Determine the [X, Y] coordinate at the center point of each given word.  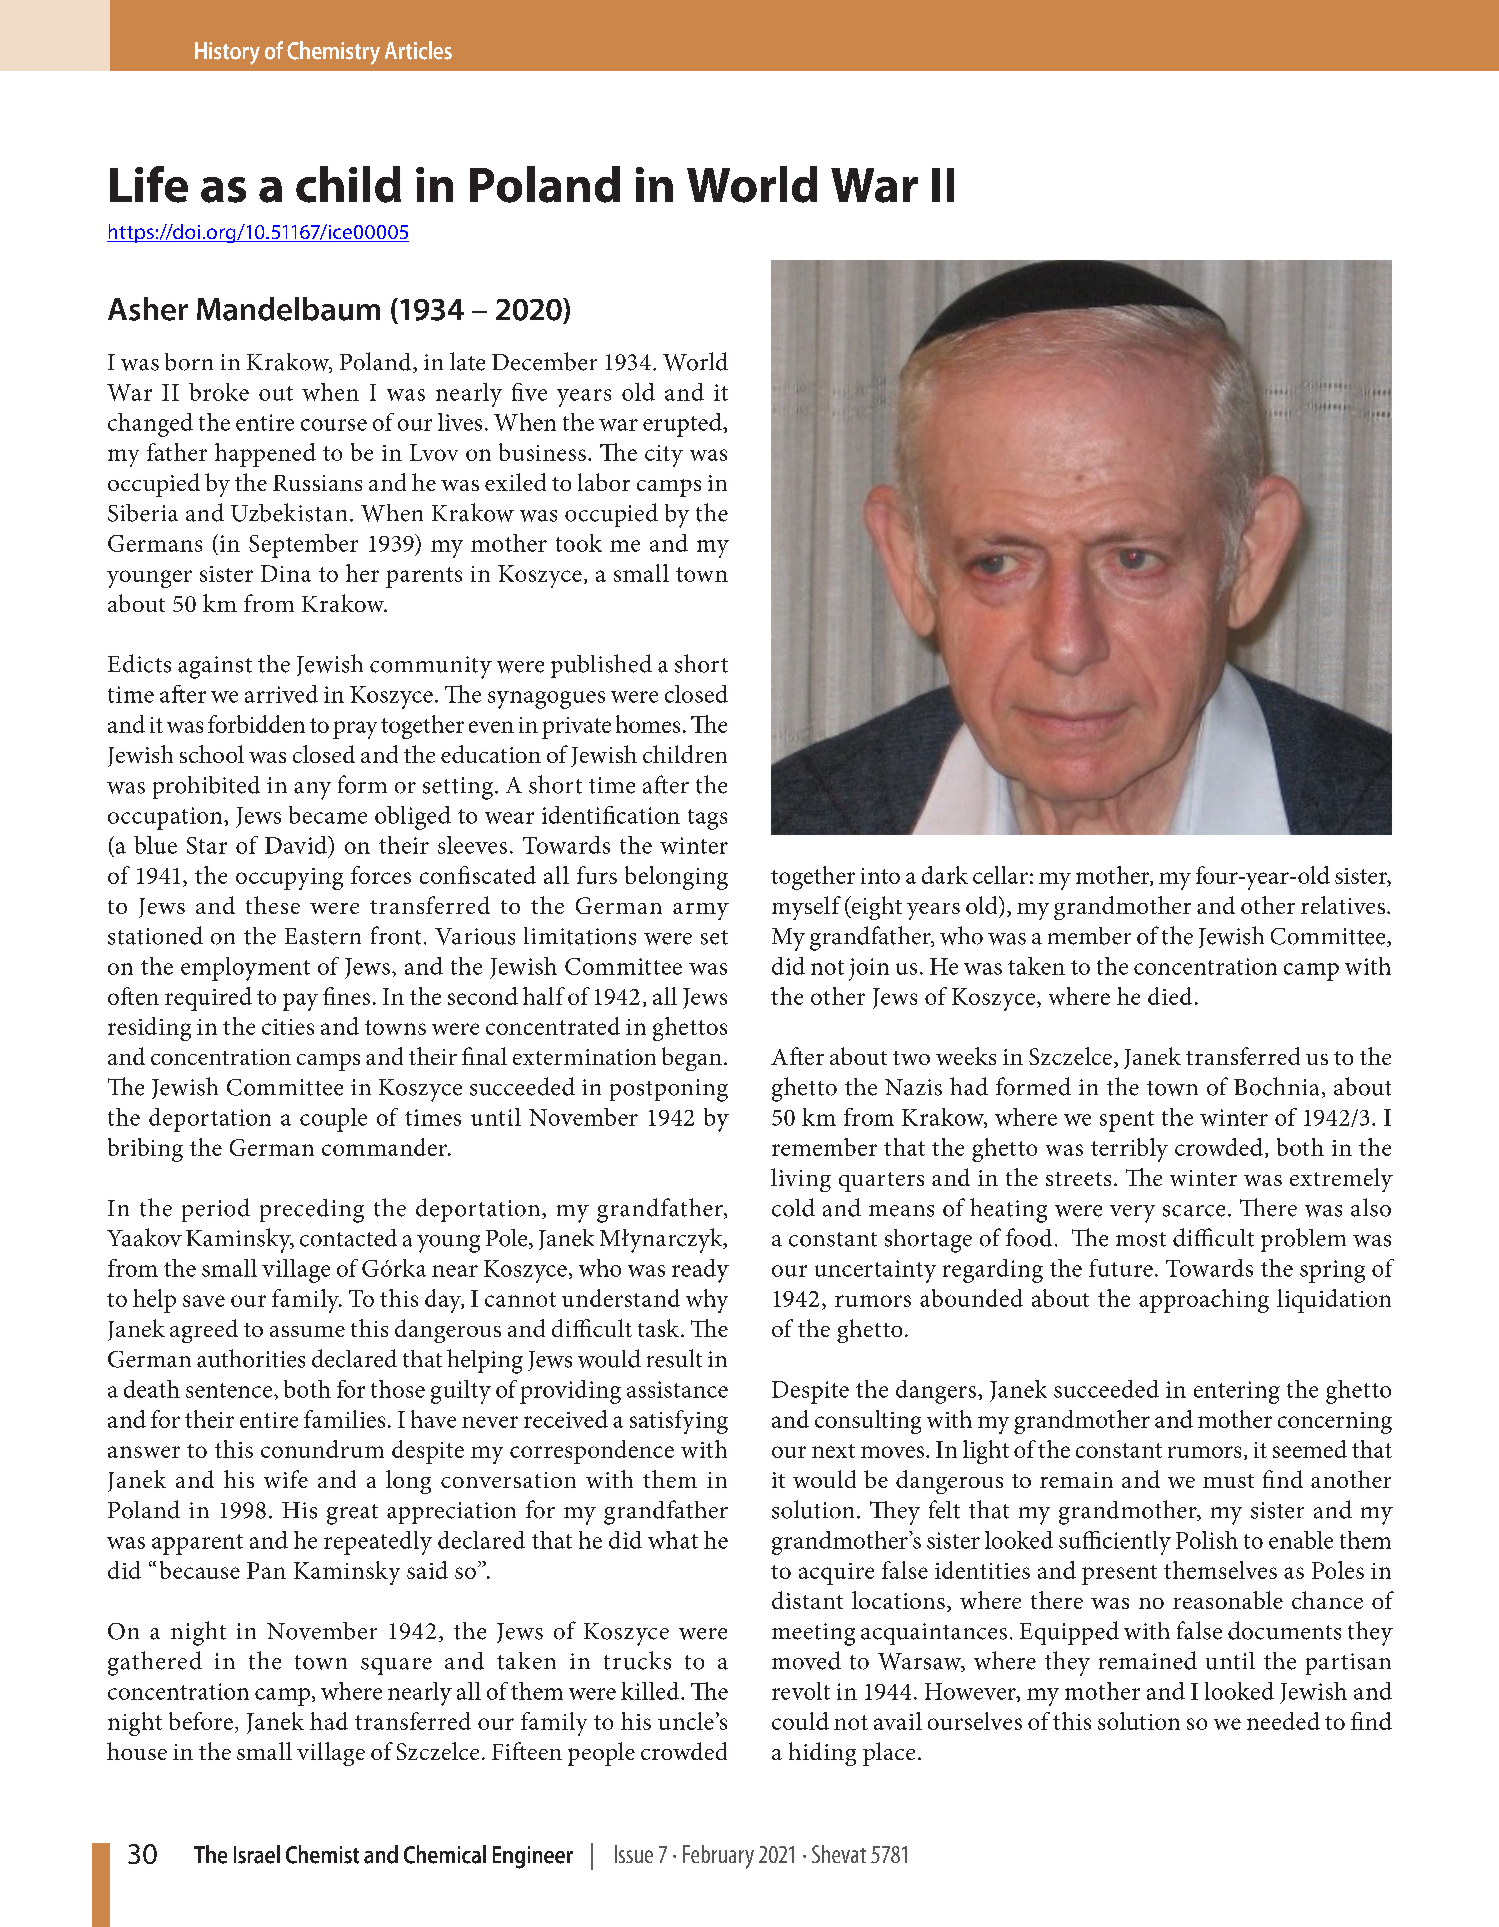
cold [793, 1207]
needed [1283, 1721]
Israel [257, 1854]
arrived [281, 694]
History [227, 53]
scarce [1194, 1211]
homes [648, 724]
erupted [683, 425]
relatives [1343, 905]
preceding [312, 1211]
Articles [418, 50]
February [718, 1857]
